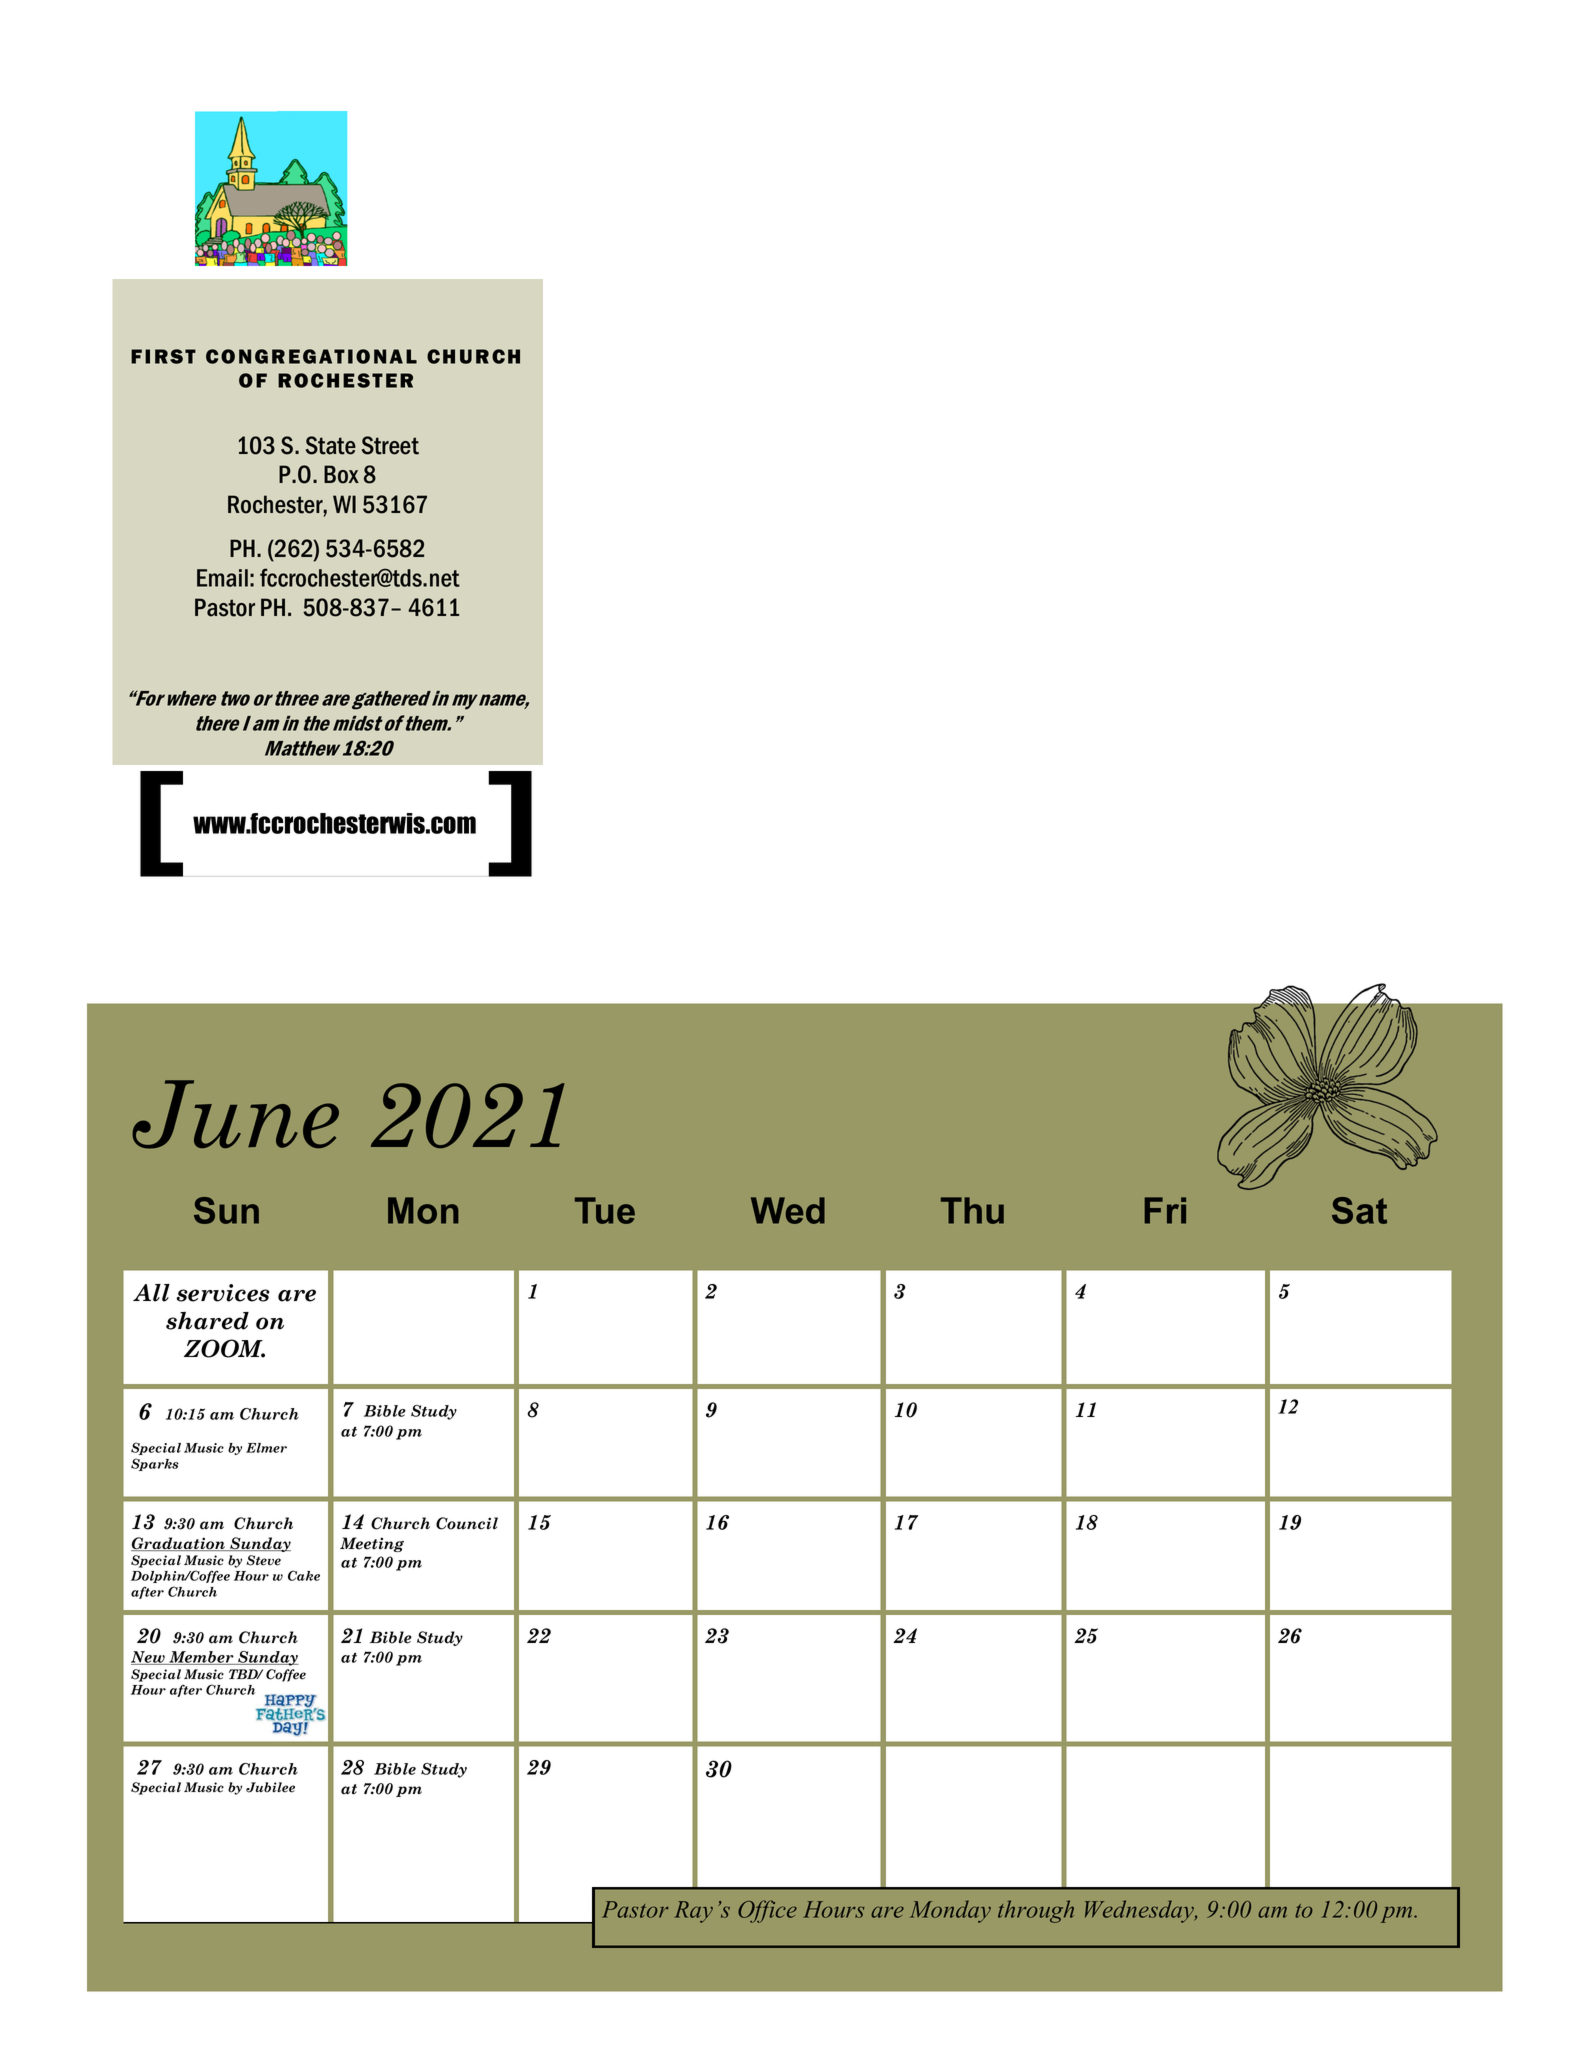  Describe the element at coordinates (1141, 1911) in the screenshot. I see `Wednesday` at that location.
